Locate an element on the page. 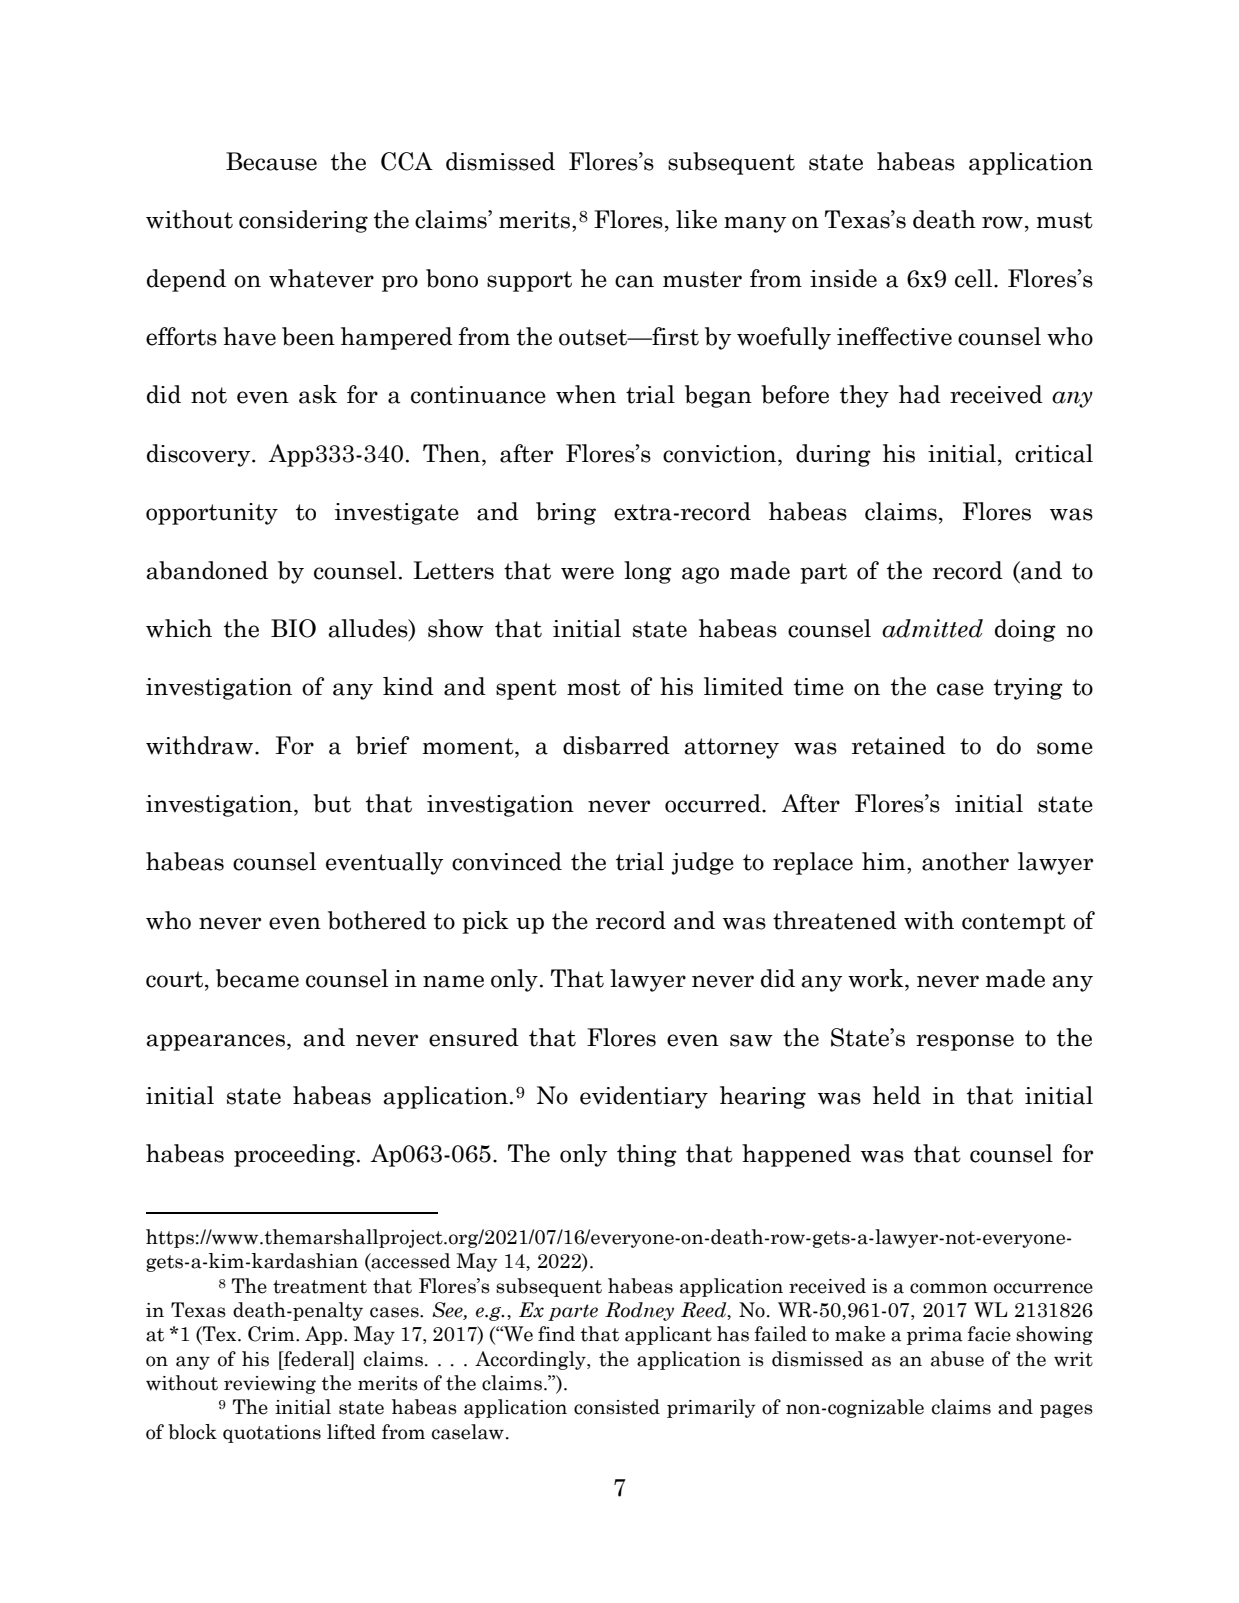 The height and width of the page is (1603, 1239). cell is located at coordinates (975, 278).
